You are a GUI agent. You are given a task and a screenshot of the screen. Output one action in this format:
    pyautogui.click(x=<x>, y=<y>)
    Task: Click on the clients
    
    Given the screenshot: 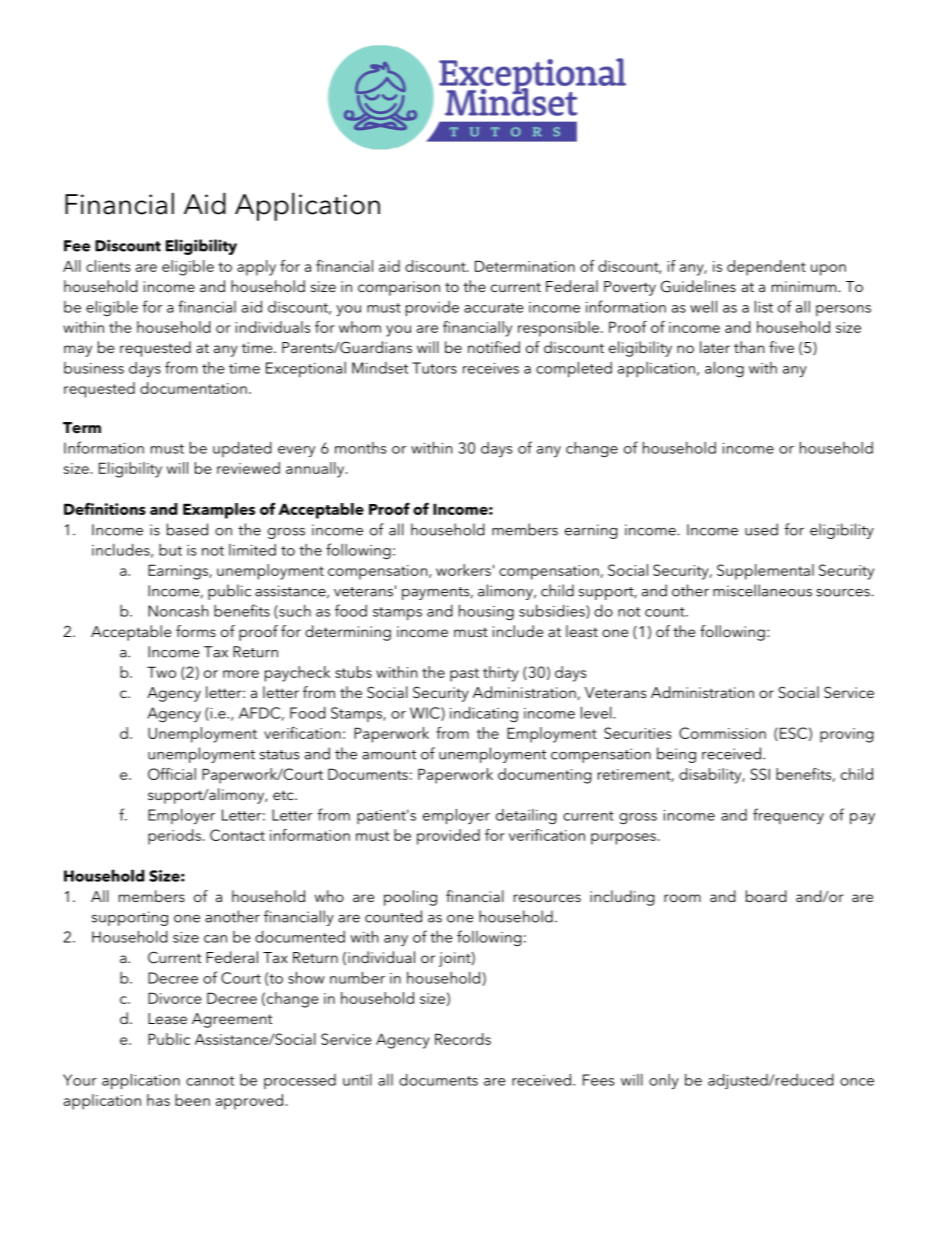 What is the action you would take?
    pyautogui.click(x=108, y=266)
